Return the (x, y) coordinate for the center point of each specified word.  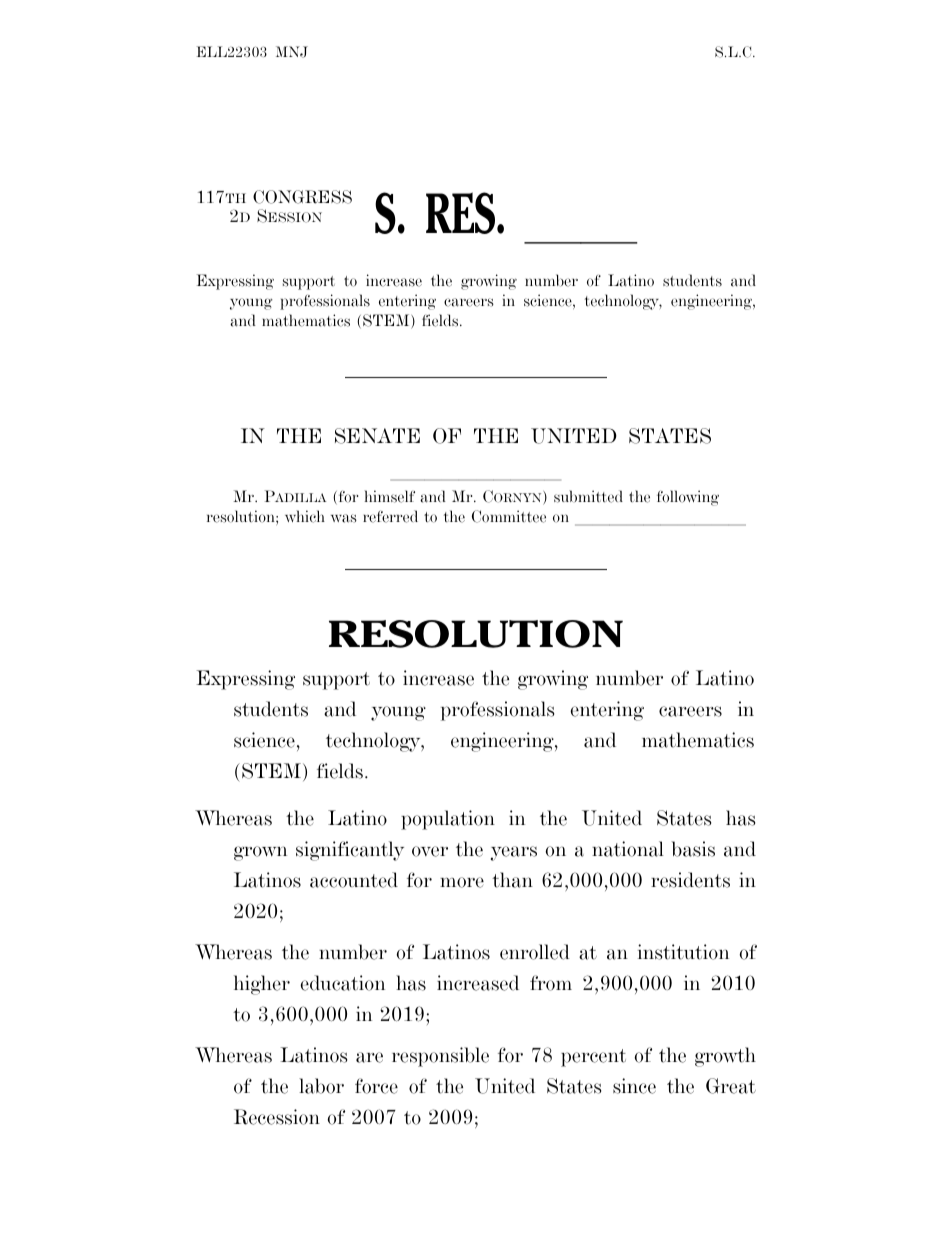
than (512, 880)
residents (690, 880)
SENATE (377, 436)
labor (321, 1086)
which (305, 516)
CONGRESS (302, 197)
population (448, 820)
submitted (588, 496)
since (634, 1086)
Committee (509, 516)
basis (693, 849)
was (344, 518)
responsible (440, 1057)
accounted (354, 880)
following (688, 498)
